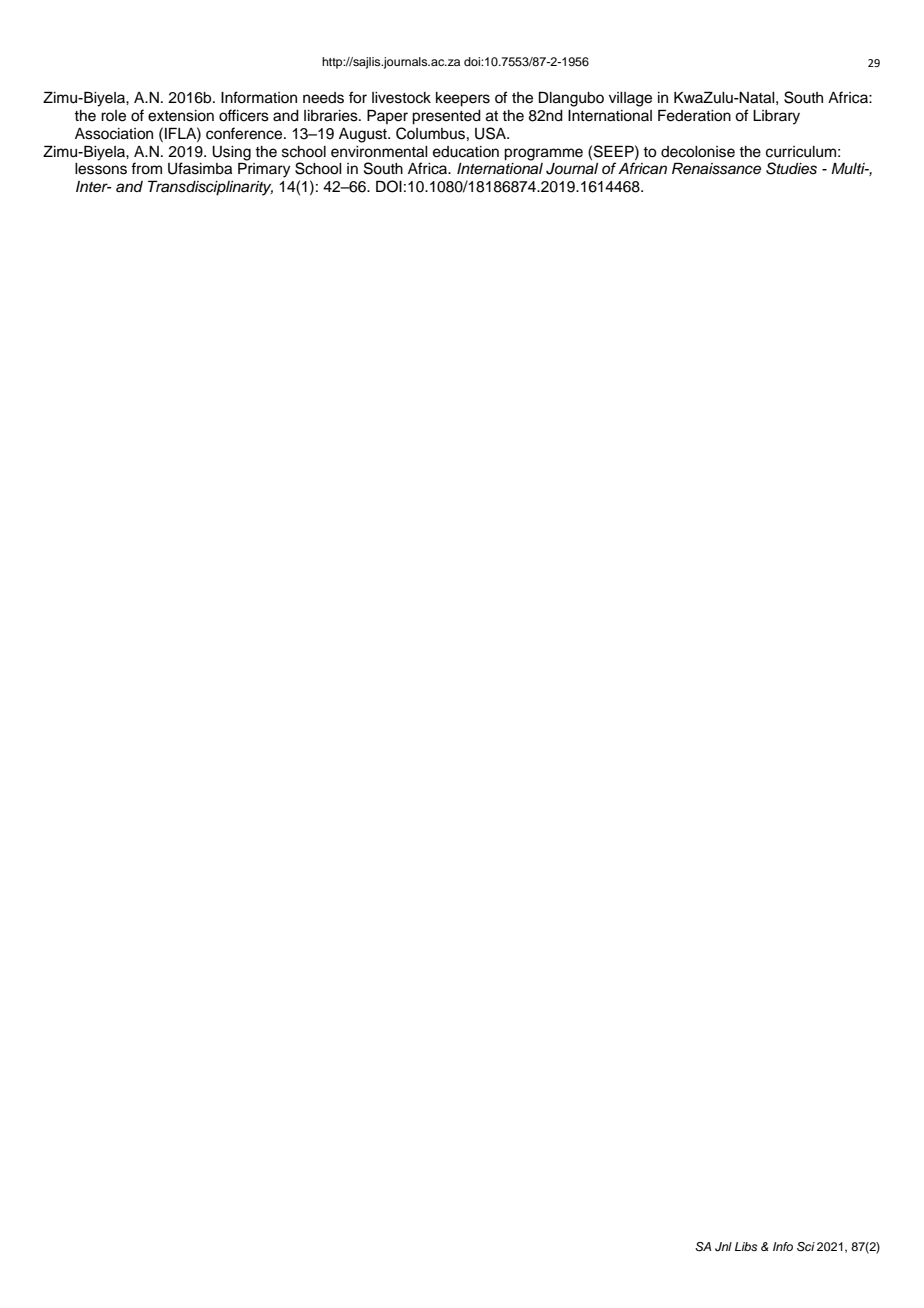  What do you see at coordinates (776, 117) in the screenshot?
I see `Library` at bounding box center [776, 117].
